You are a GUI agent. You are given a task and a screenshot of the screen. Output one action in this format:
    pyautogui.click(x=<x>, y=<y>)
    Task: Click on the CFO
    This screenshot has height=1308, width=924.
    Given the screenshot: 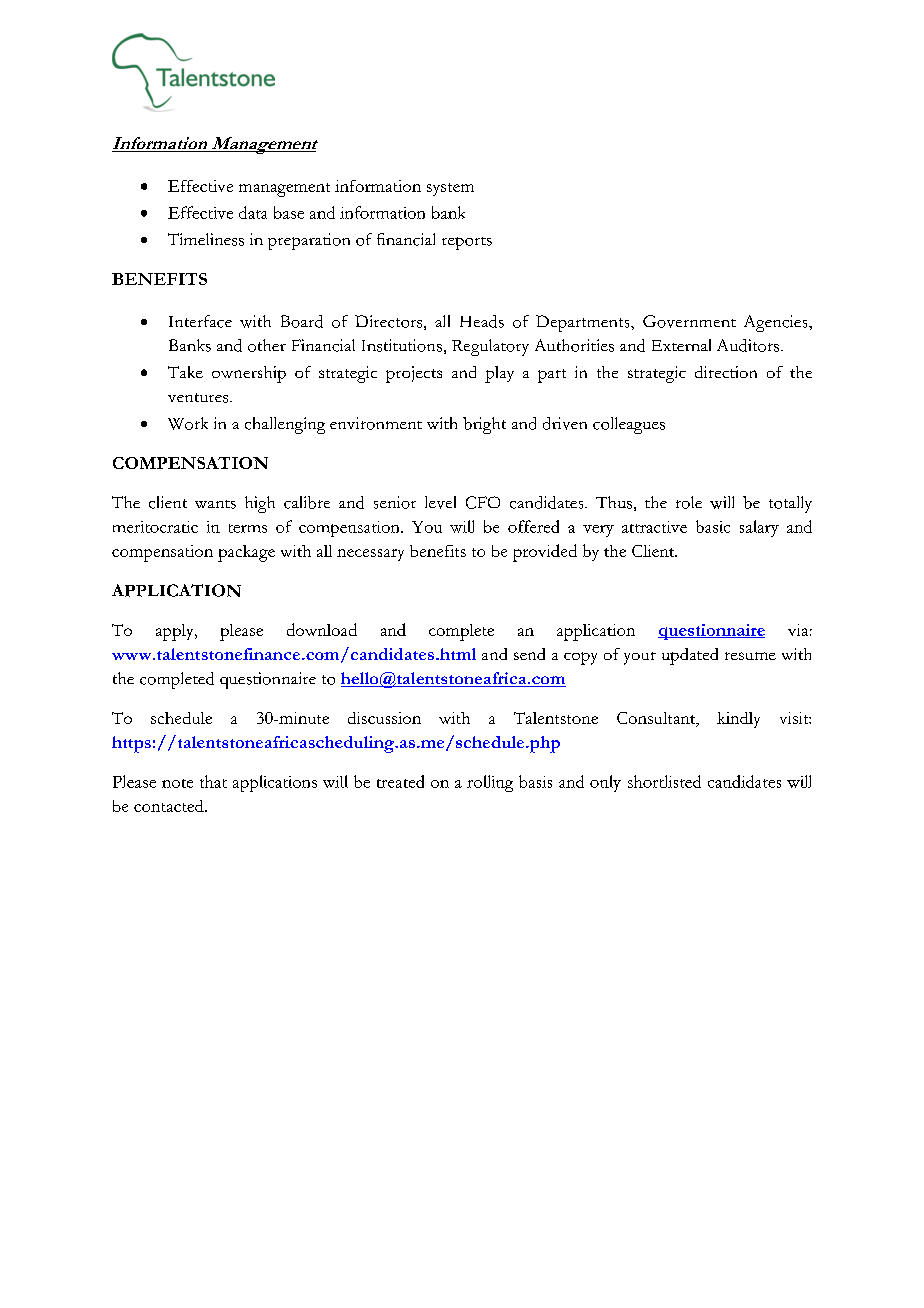 What is the action you would take?
    pyautogui.click(x=483, y=502)
